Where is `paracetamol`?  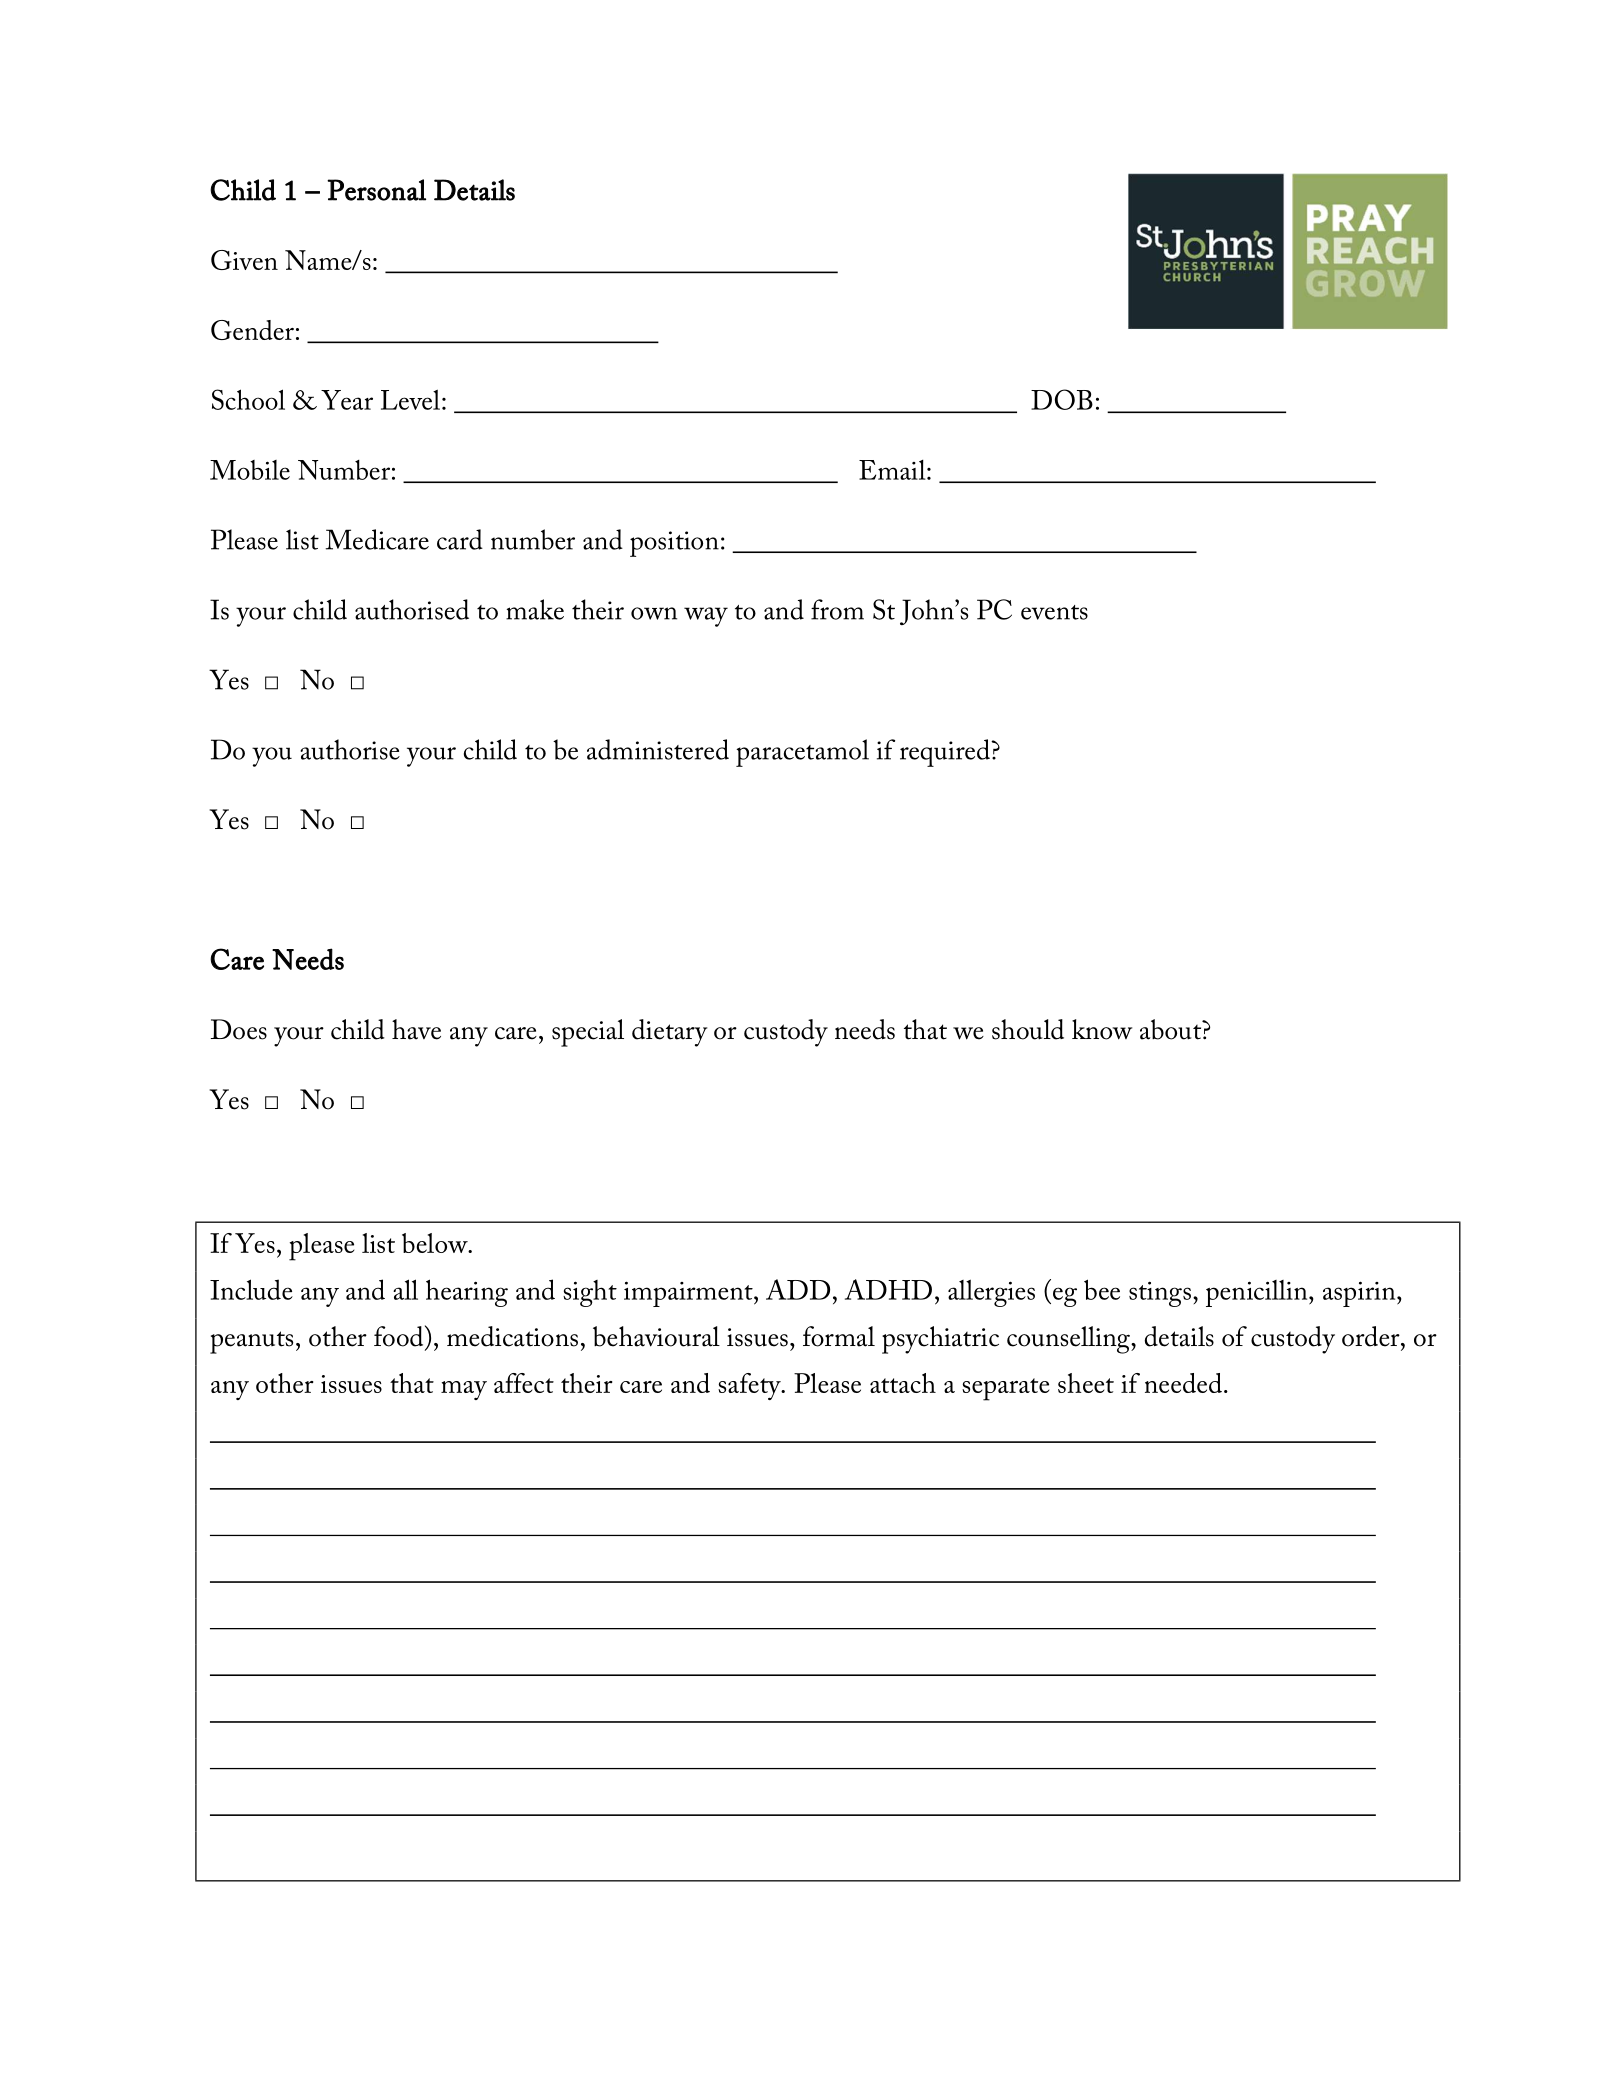
paracetamol is located at coordinates (802, 753).
